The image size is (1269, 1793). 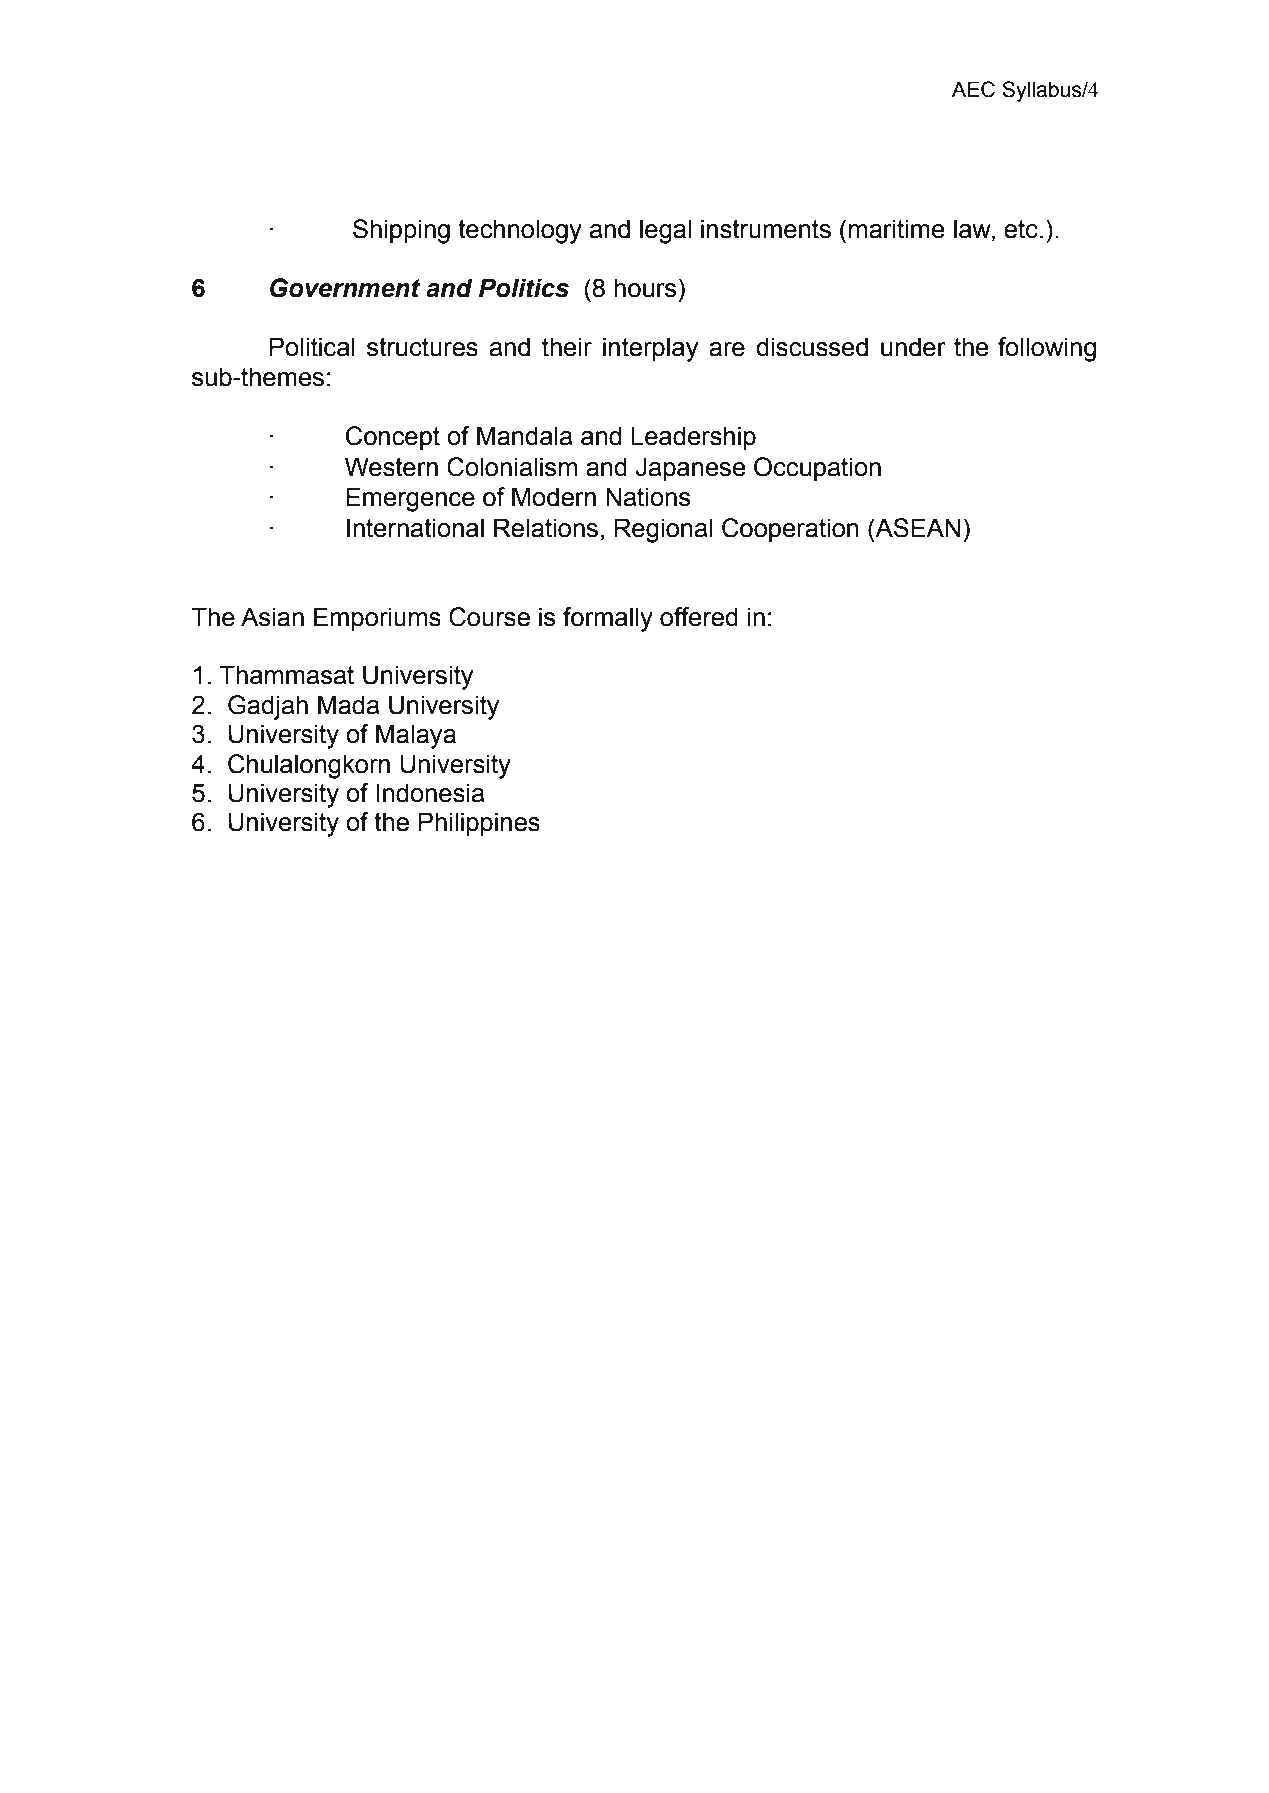 I want to click on AEC, so click(x=973, y=89).
